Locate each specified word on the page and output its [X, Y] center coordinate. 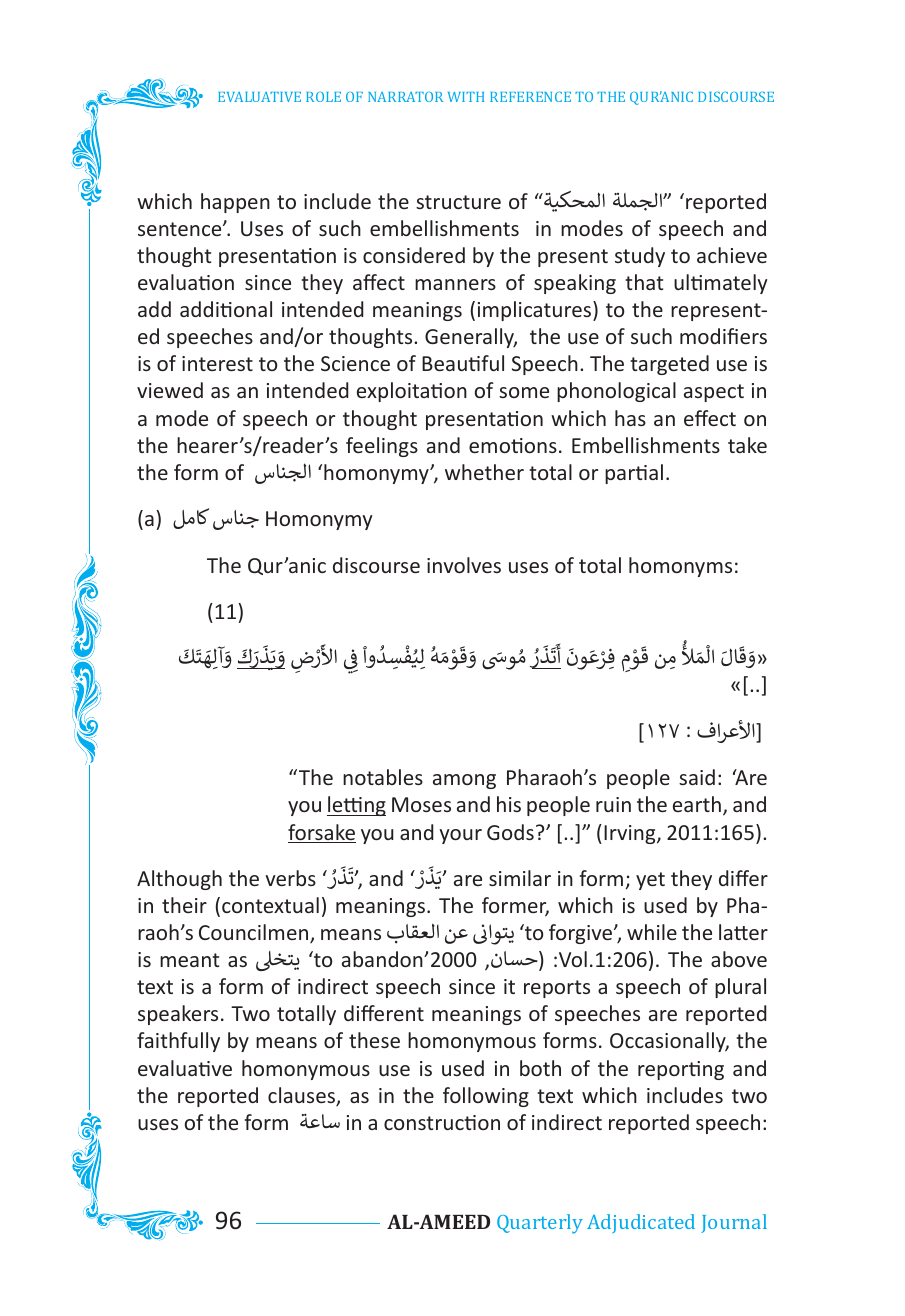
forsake [322, 833]
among [464, 781]
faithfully [178, 1042]
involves [464, 565]
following [486, 1097]
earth [697, 804]
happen [235, 203]
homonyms [680, 567]
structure [458, 202]
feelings [382, 447]
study [640, 257]
